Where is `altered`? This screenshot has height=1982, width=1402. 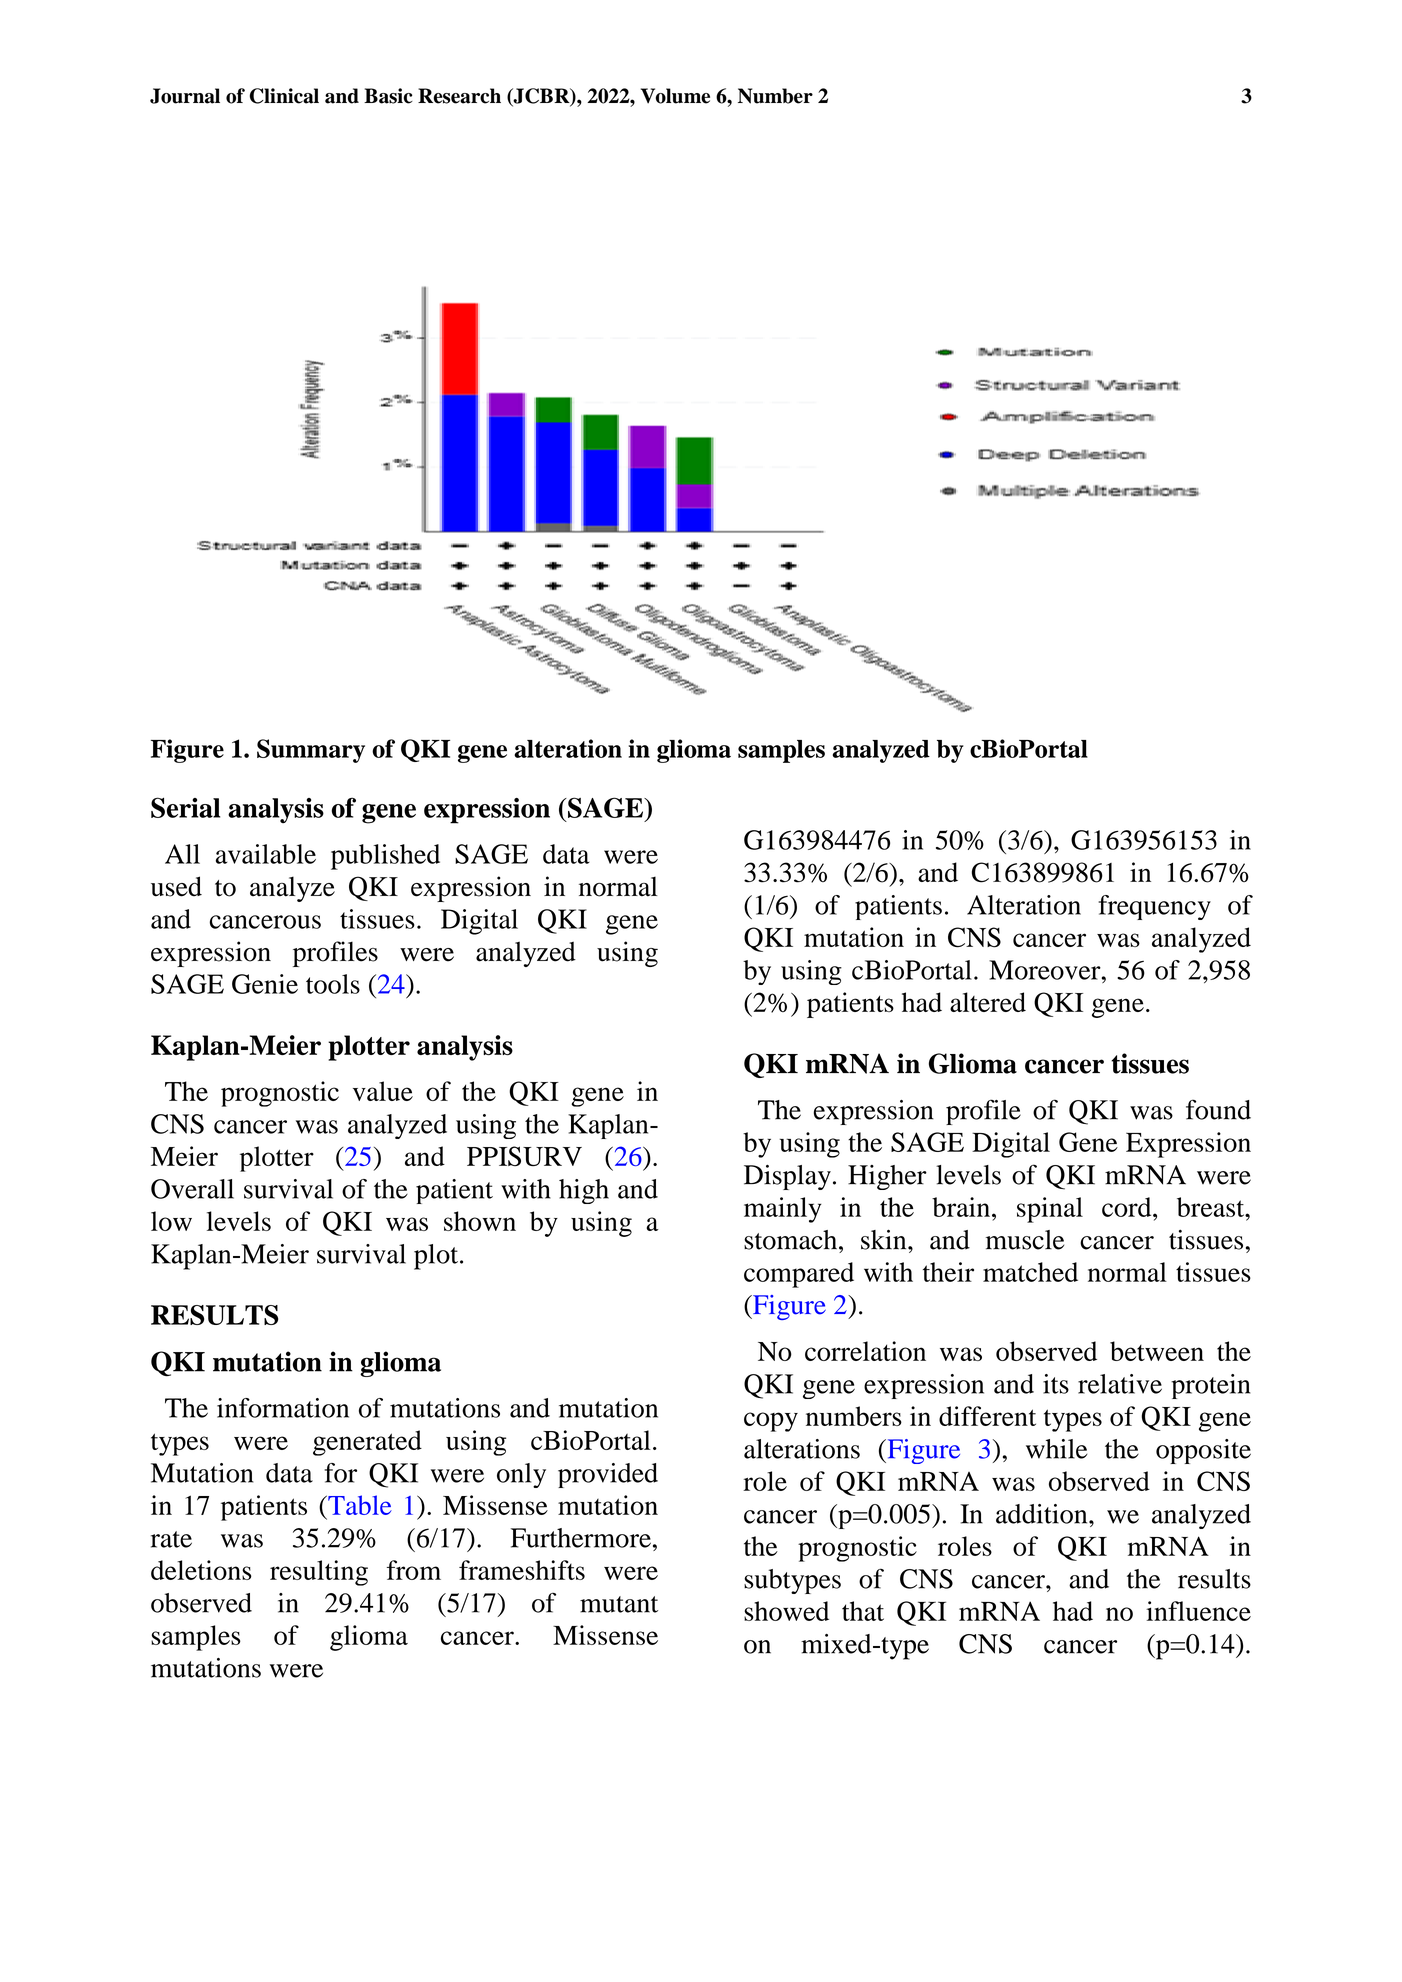
altered is located at coordinates (988, 1002).
